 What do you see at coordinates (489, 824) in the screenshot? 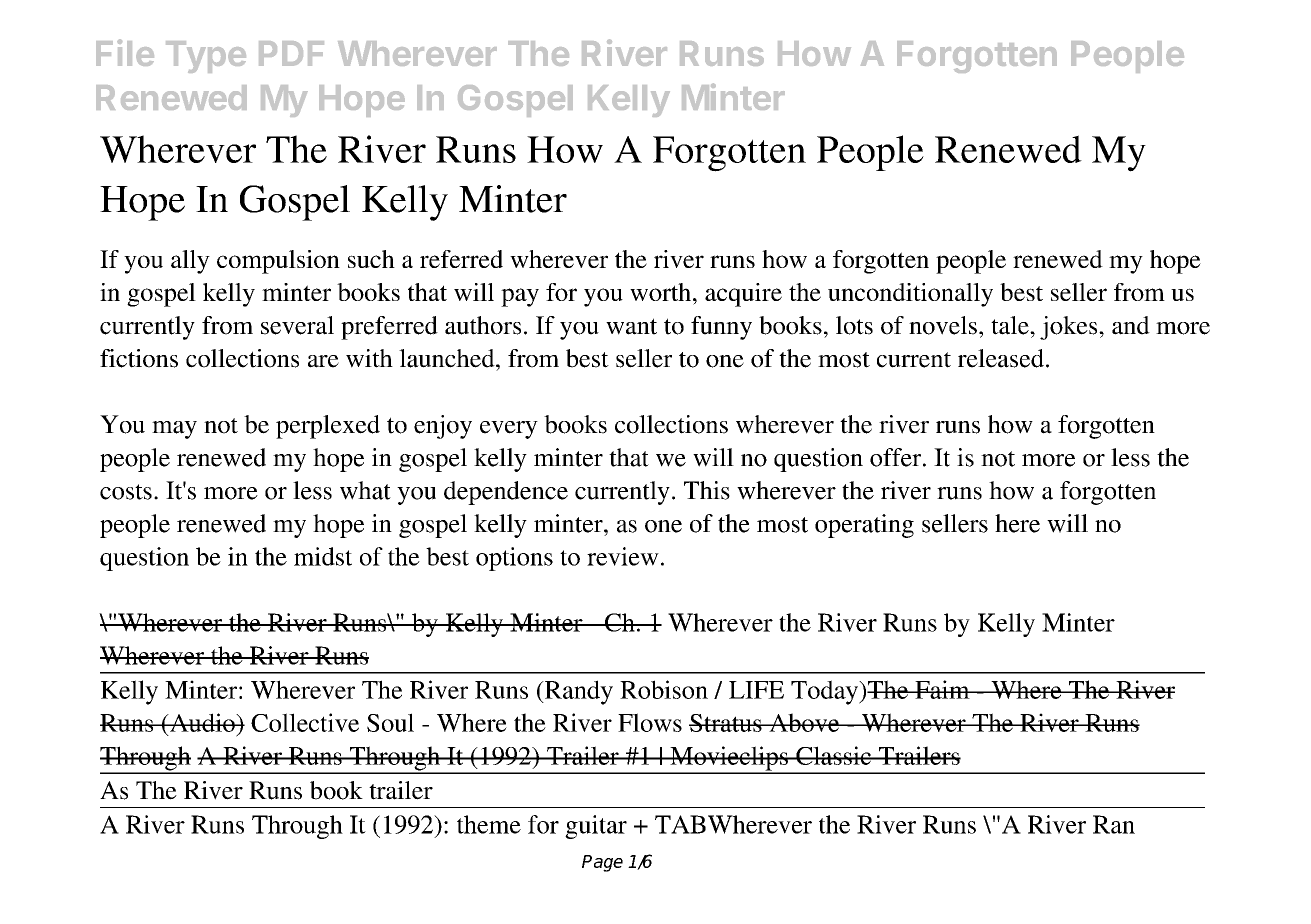
I see `theme` at bounding box center [489, 824].
